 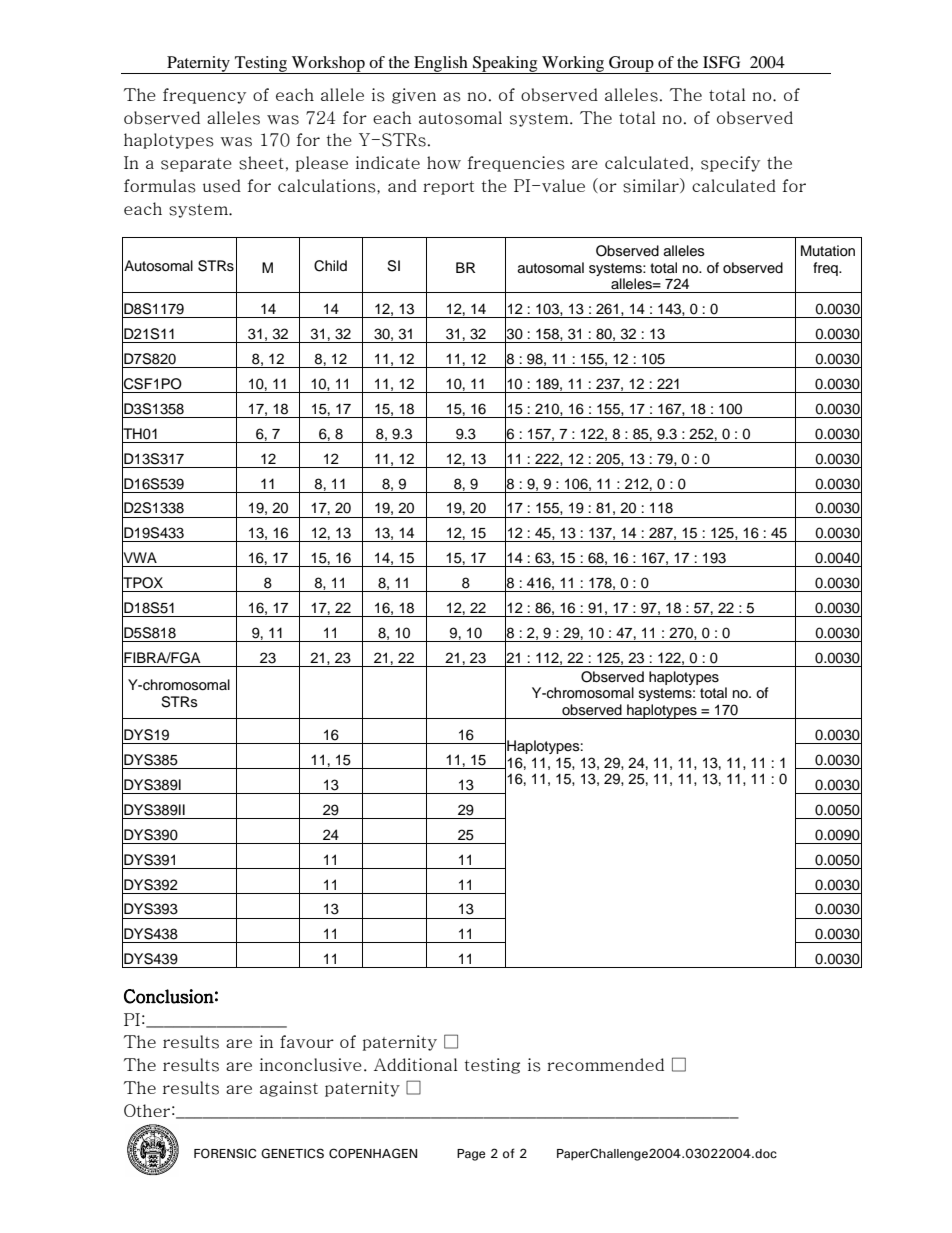 I want to click on report, so click(x=448, y=188).
